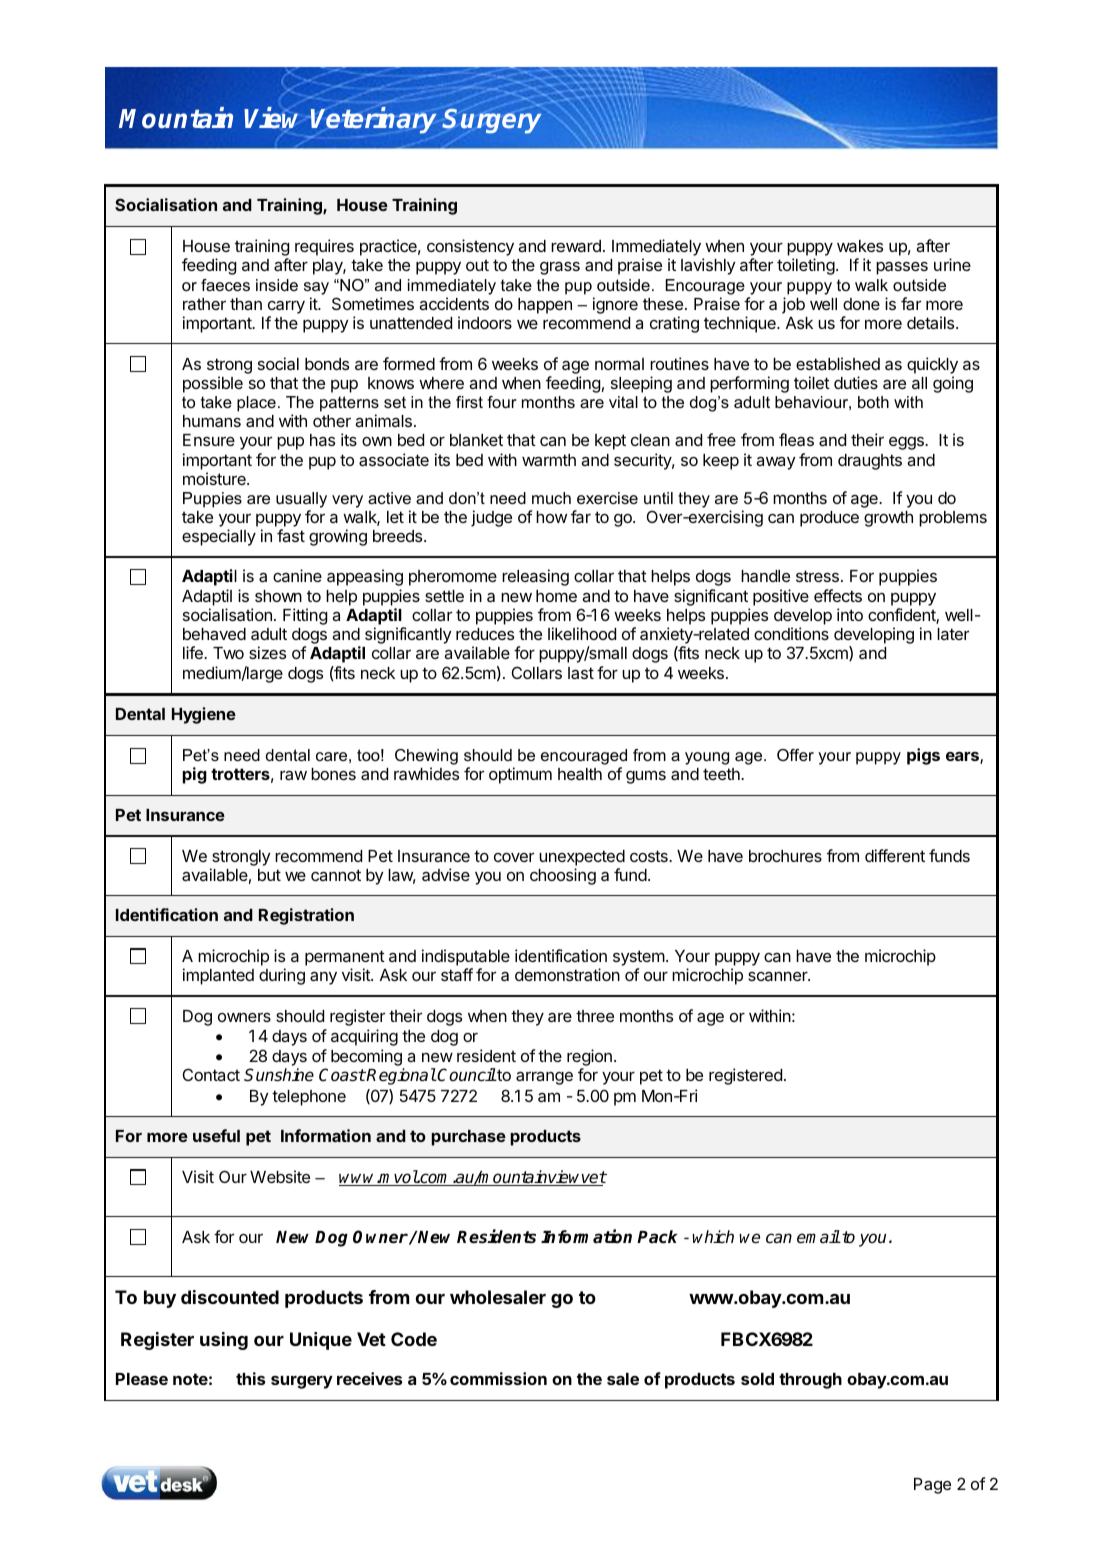 The width and height of the page is (1103, 1560). Describe the element at coordinates (567, 974) in the page. I see `demonstration` at that location.
